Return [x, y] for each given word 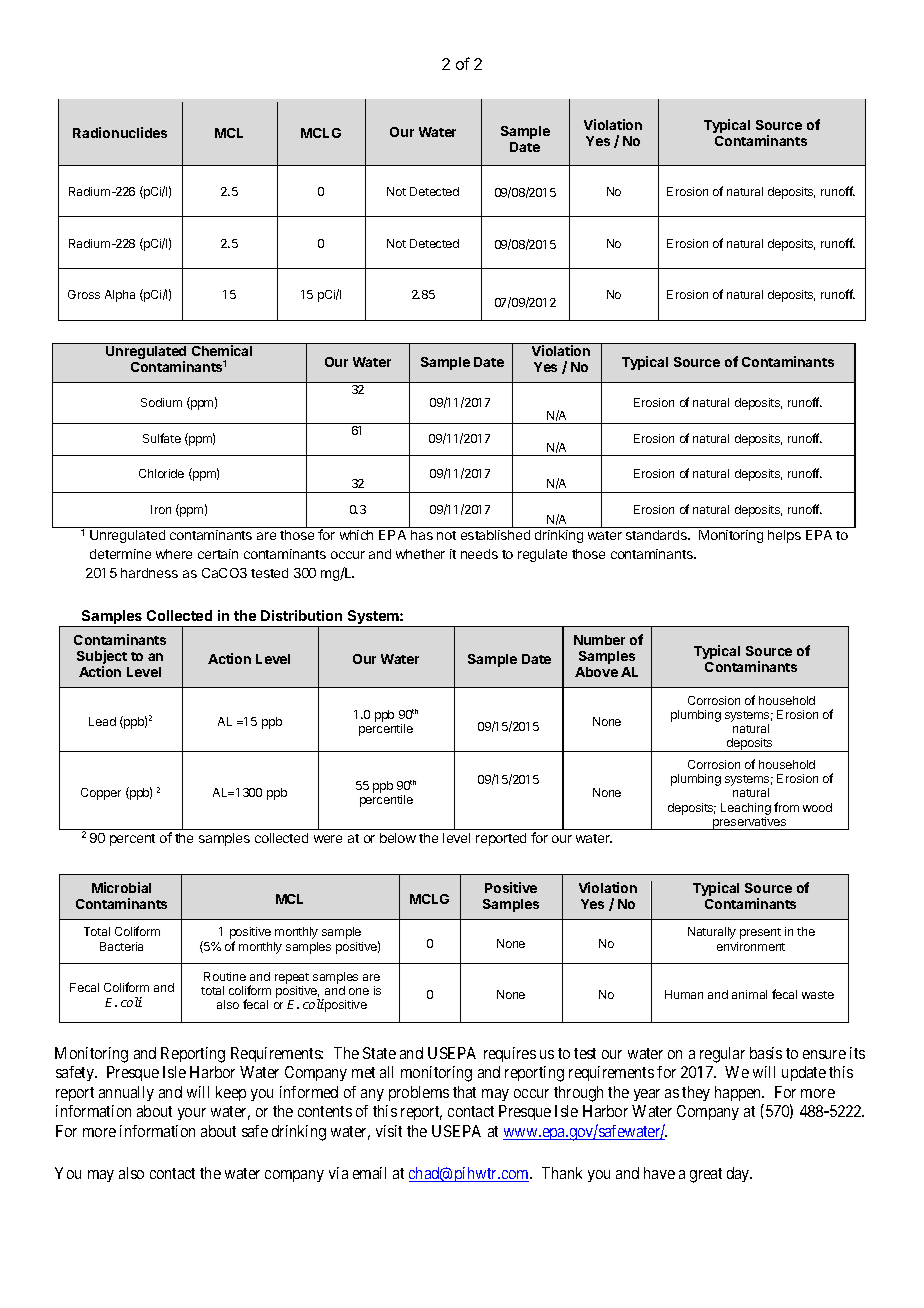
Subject [102, 658]
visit [389, 1131]
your [192, 1114]
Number [599, 640]
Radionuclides [120, 132]
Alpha [120, 296]
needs [479, 554]
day [739, 1174]
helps [784, 536]
